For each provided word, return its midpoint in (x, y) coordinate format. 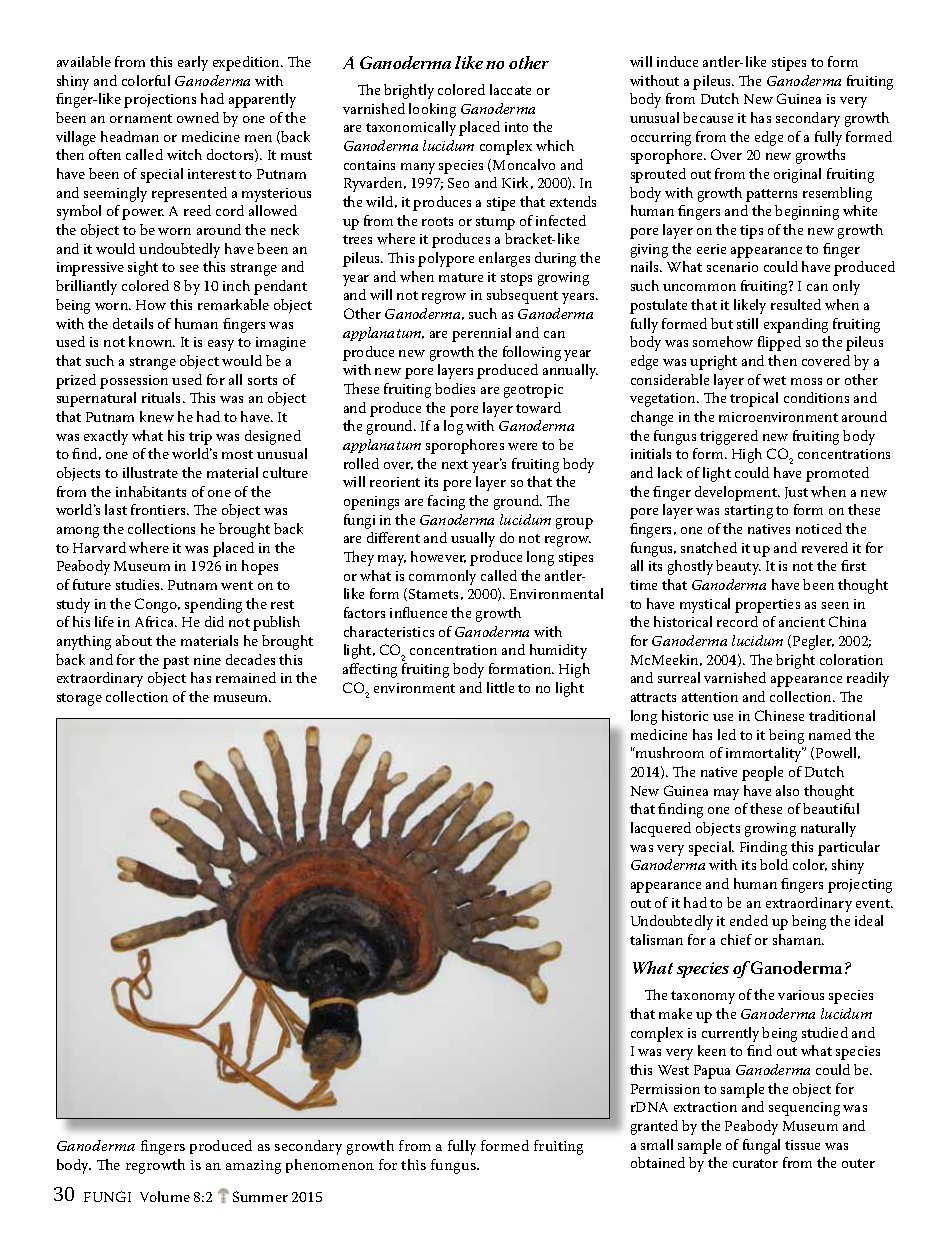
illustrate (150, 472)
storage (79, 699)
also (787, 790)
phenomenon (330, 1166)
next (455, 464)
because (708, 117)
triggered (729, 437)
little (500, 687)
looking (432, 110)
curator (755, 1163)
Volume (165, 1196)
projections (160, 101)
